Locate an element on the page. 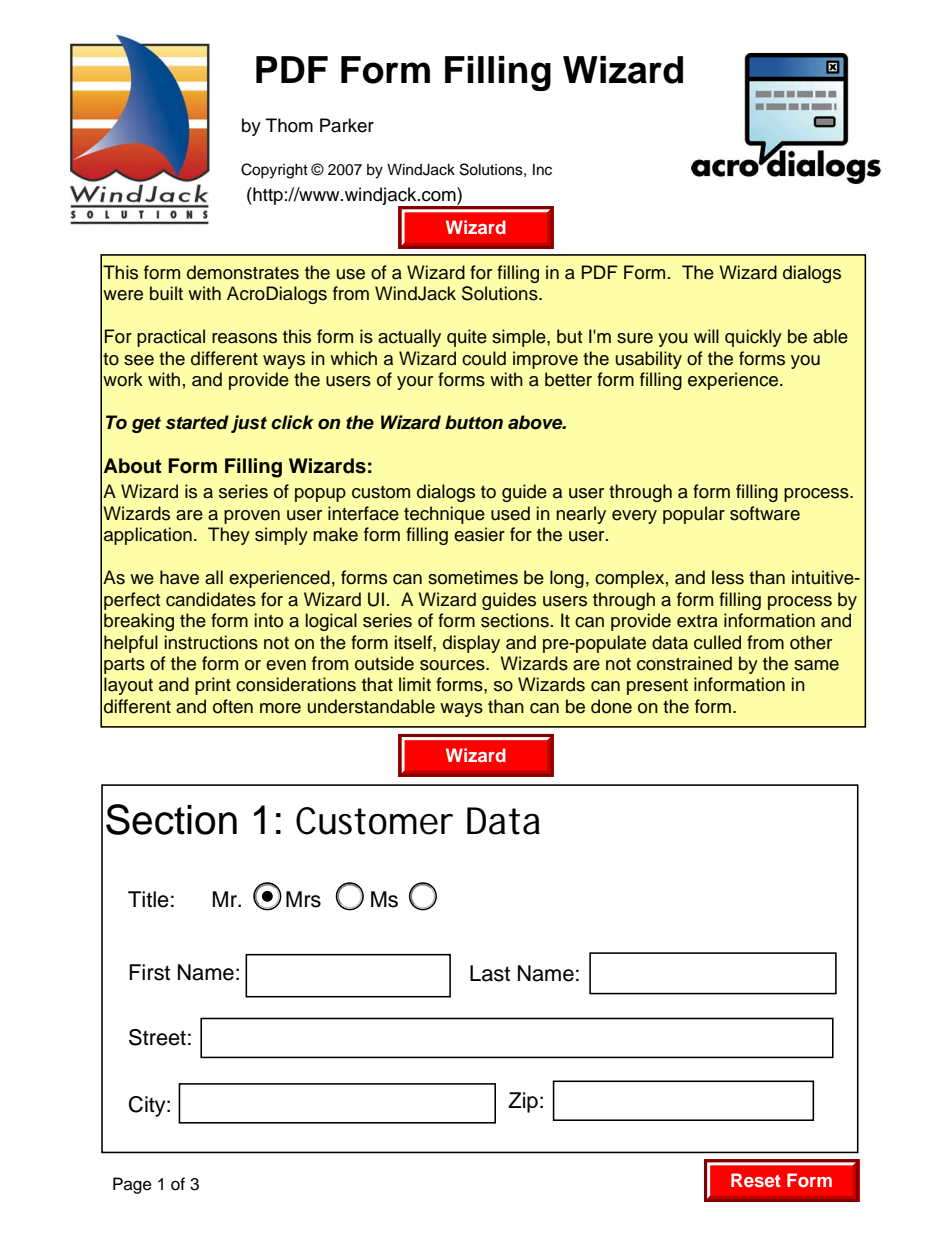  Page is located at coordinates (132, 1185).
